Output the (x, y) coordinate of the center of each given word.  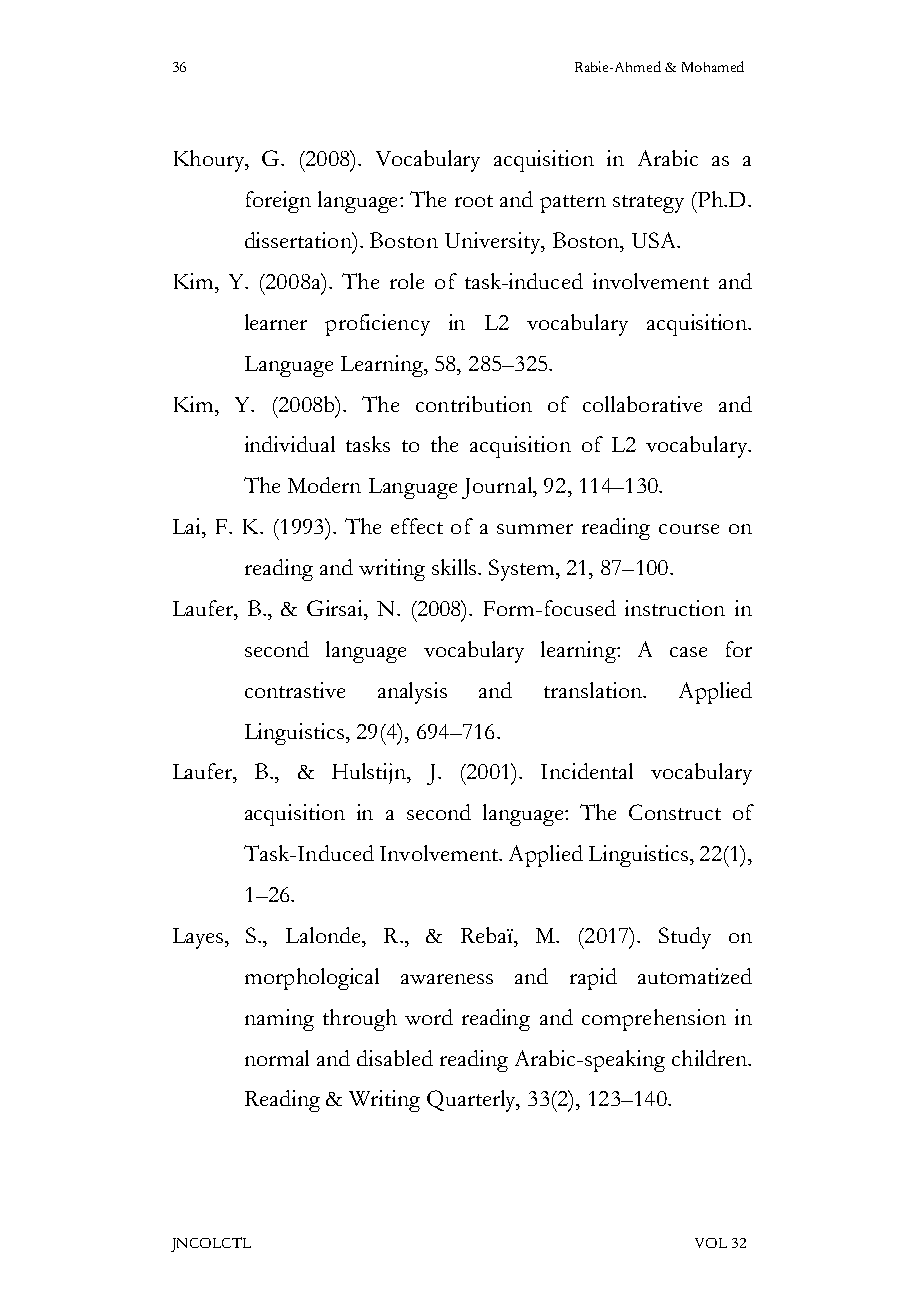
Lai (188, 526)
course (689, 529)
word (429, 1017)
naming (279, 1020)
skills (454, 567)
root (474, 201)
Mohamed (713, 66)
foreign (278, 202)
